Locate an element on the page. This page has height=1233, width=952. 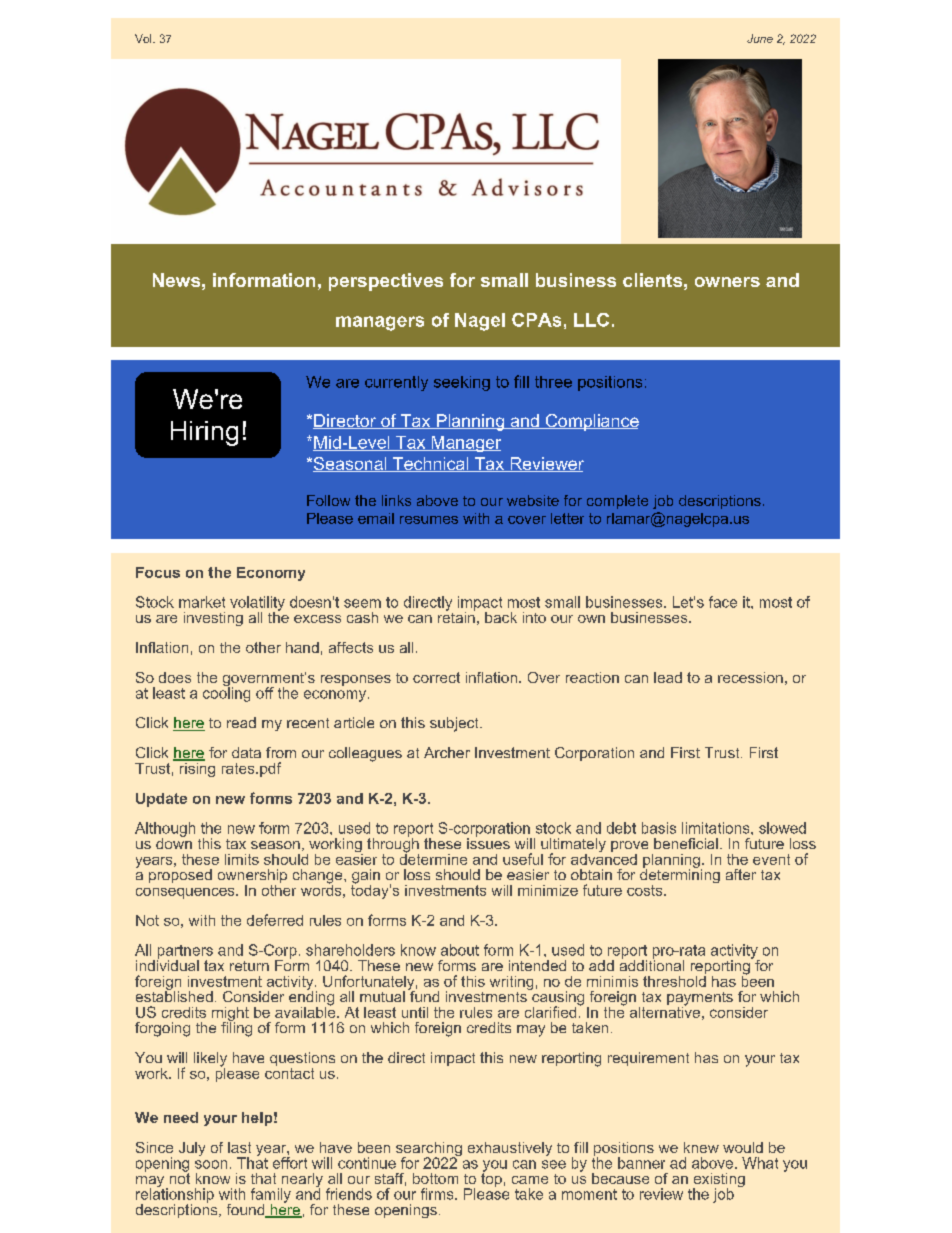
perspectives is located at coordinates (386, 282).
